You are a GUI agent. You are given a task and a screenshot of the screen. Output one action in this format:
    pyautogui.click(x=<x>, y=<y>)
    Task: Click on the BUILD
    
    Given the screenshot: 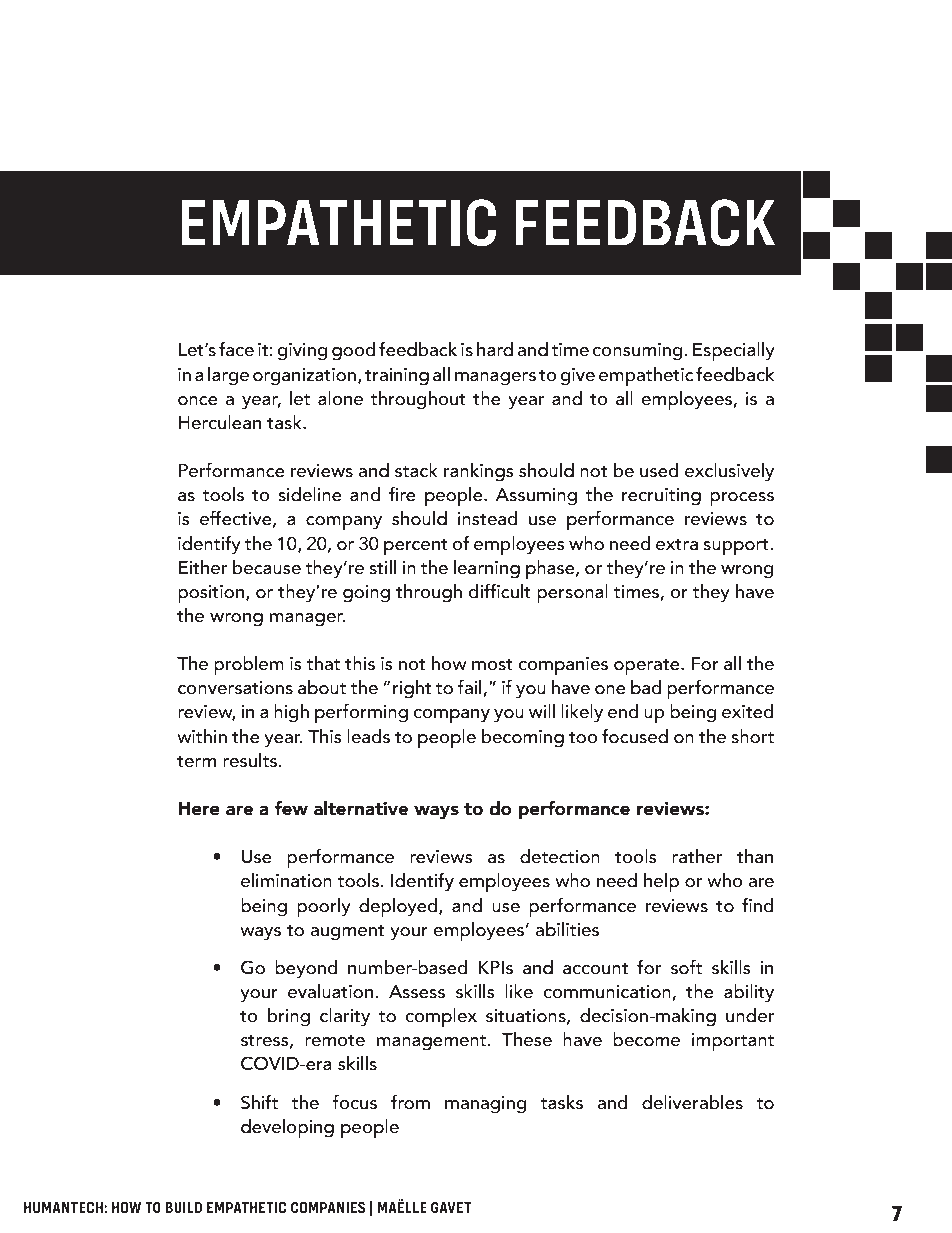 What is the action you would take?
    pyautogui.click(x=184, y=1207)
